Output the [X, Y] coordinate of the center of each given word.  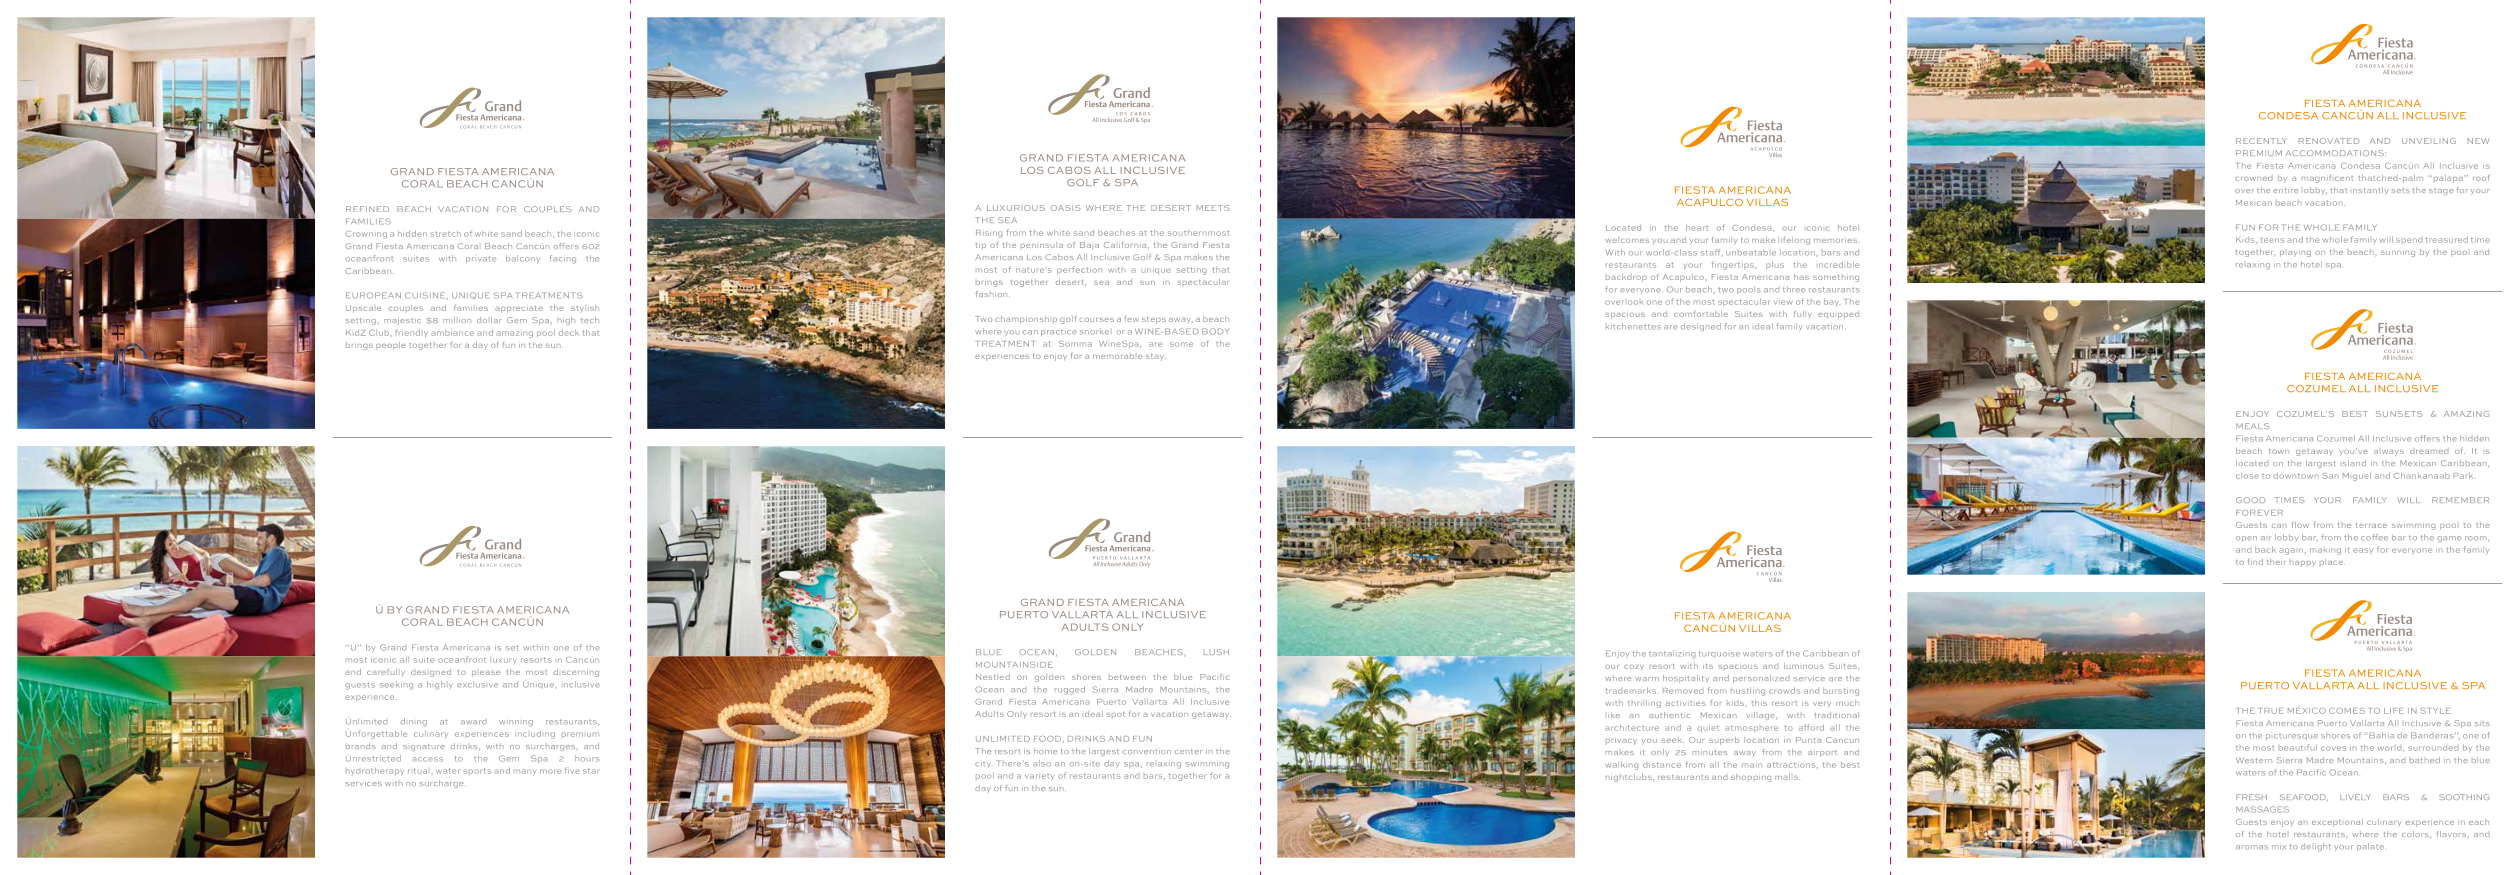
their [2276, 562]
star [591, 771]
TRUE [2272, 711]
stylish [585, 308]
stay [1156, 357]
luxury [503, 660]
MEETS [1213, 208]
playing [2295, 254]
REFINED [367, 209]
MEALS [2253, 426]
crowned [2253, 179]
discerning [576, 673]
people [391, 346]
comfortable [1701, 313]
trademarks [1631, 690]
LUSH [1216, 652]
